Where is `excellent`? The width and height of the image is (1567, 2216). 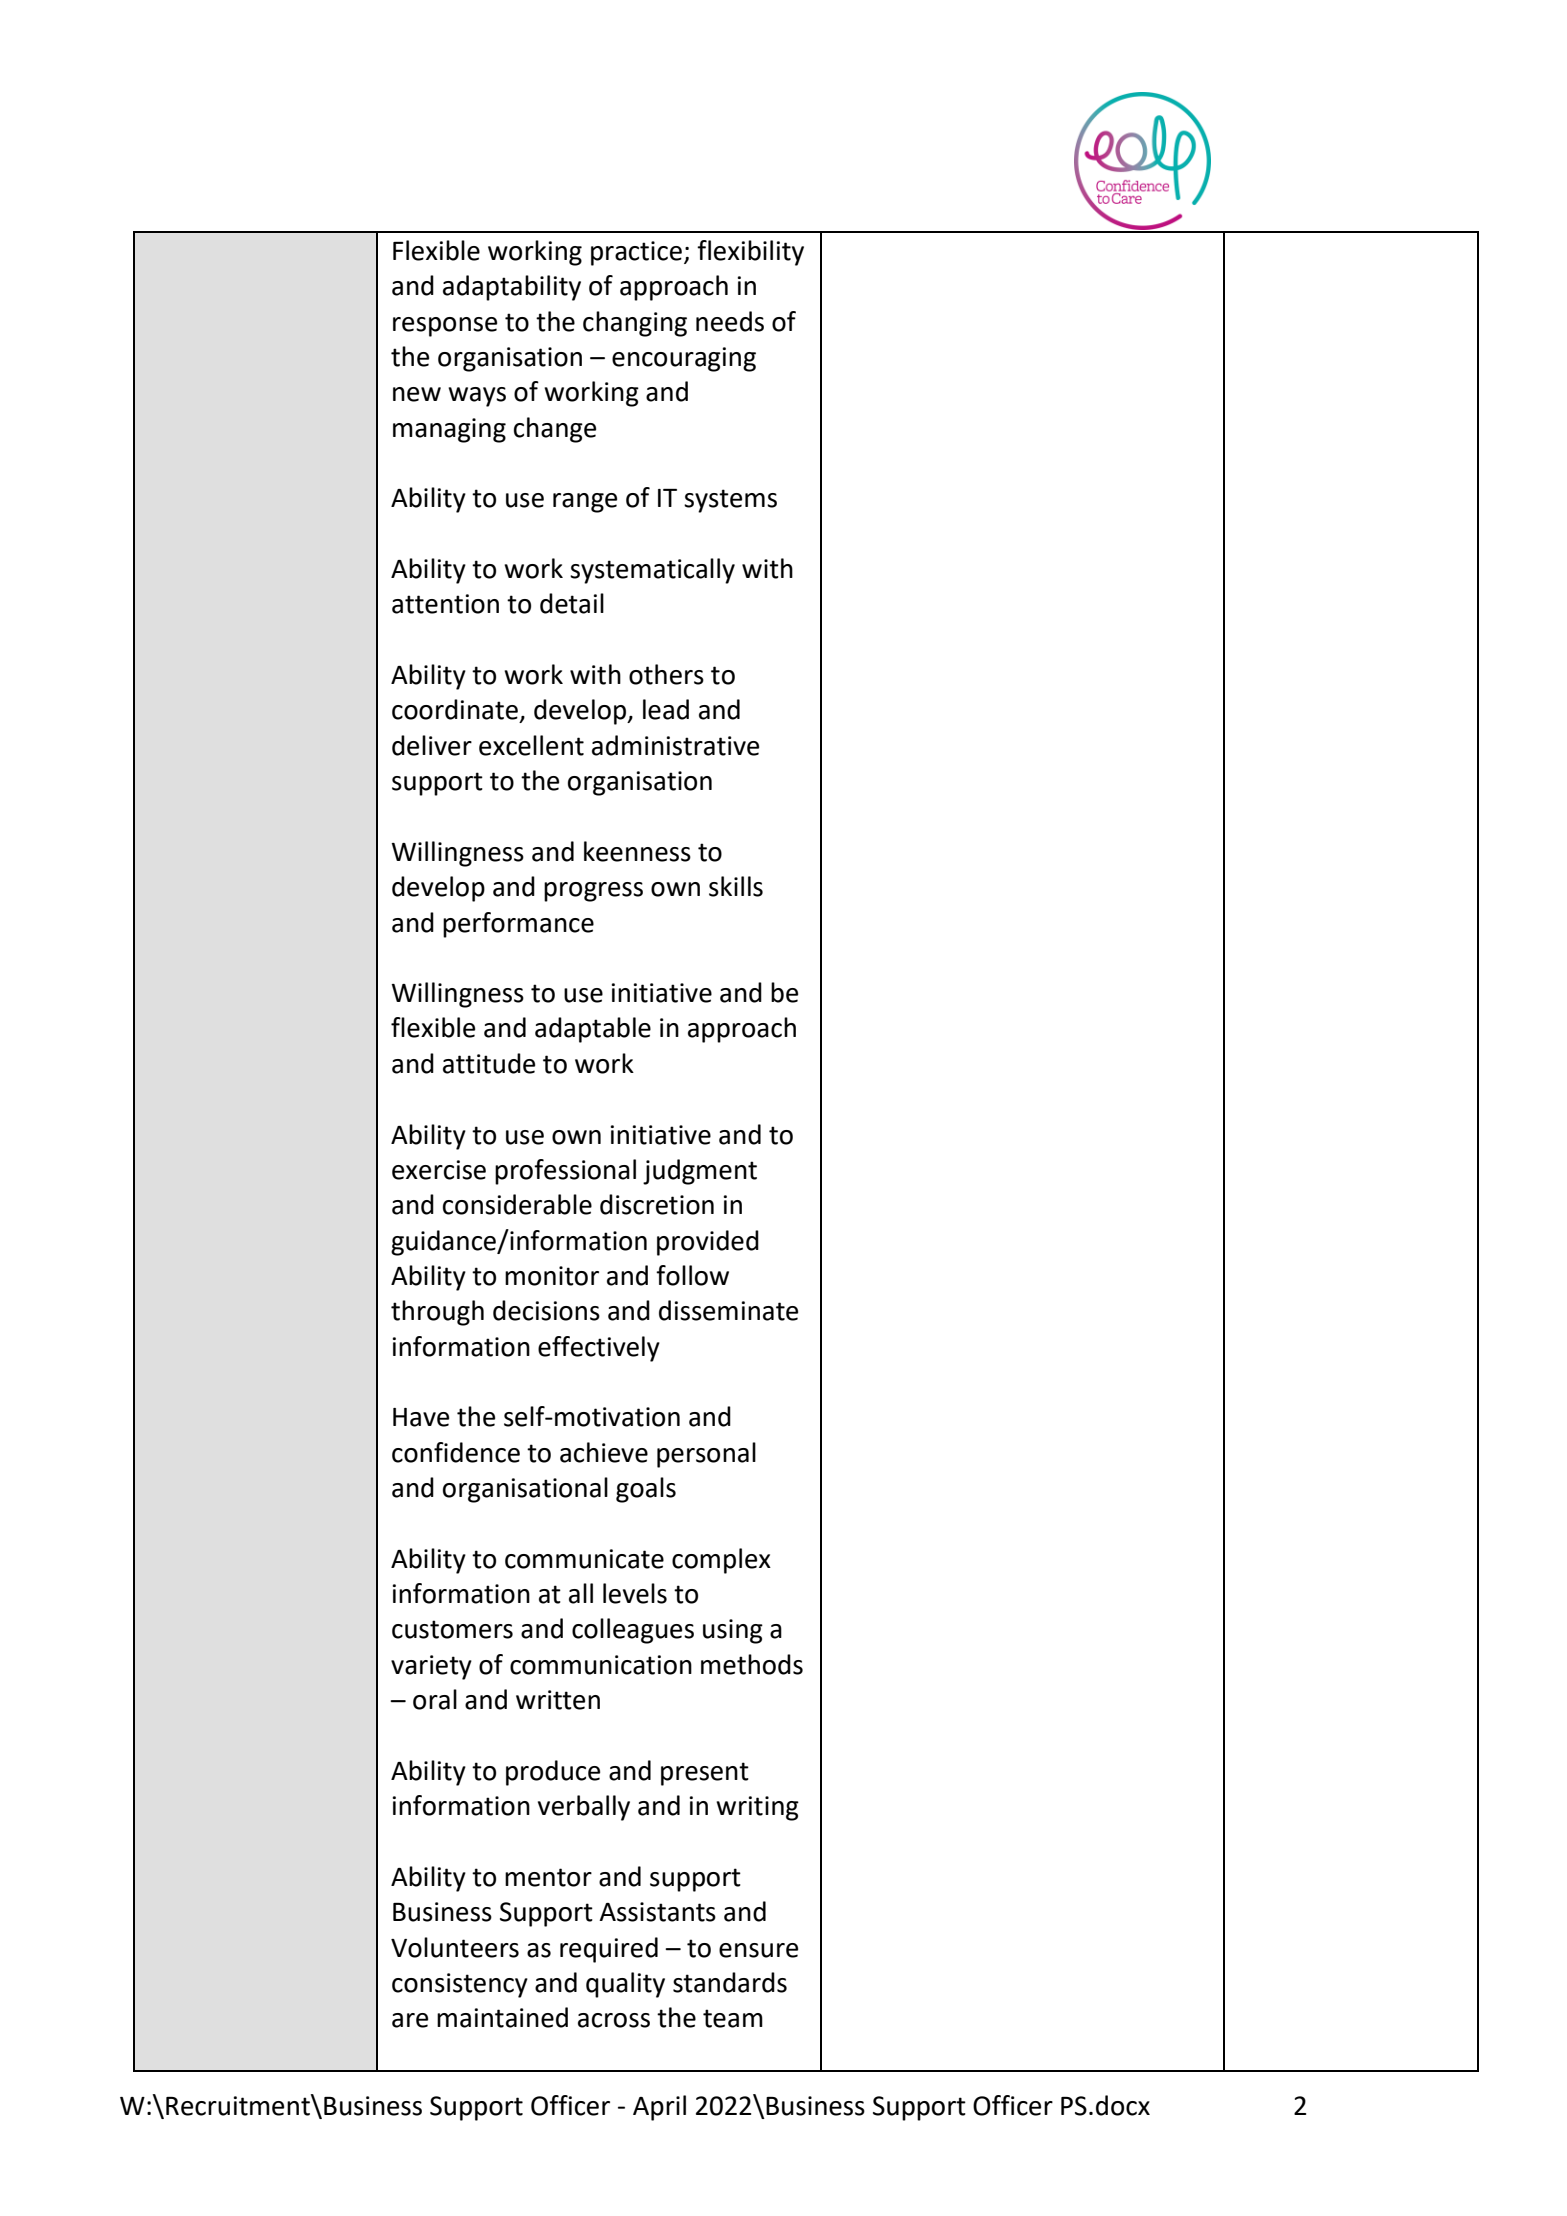 excellent is located at coordinates (531, 745).
